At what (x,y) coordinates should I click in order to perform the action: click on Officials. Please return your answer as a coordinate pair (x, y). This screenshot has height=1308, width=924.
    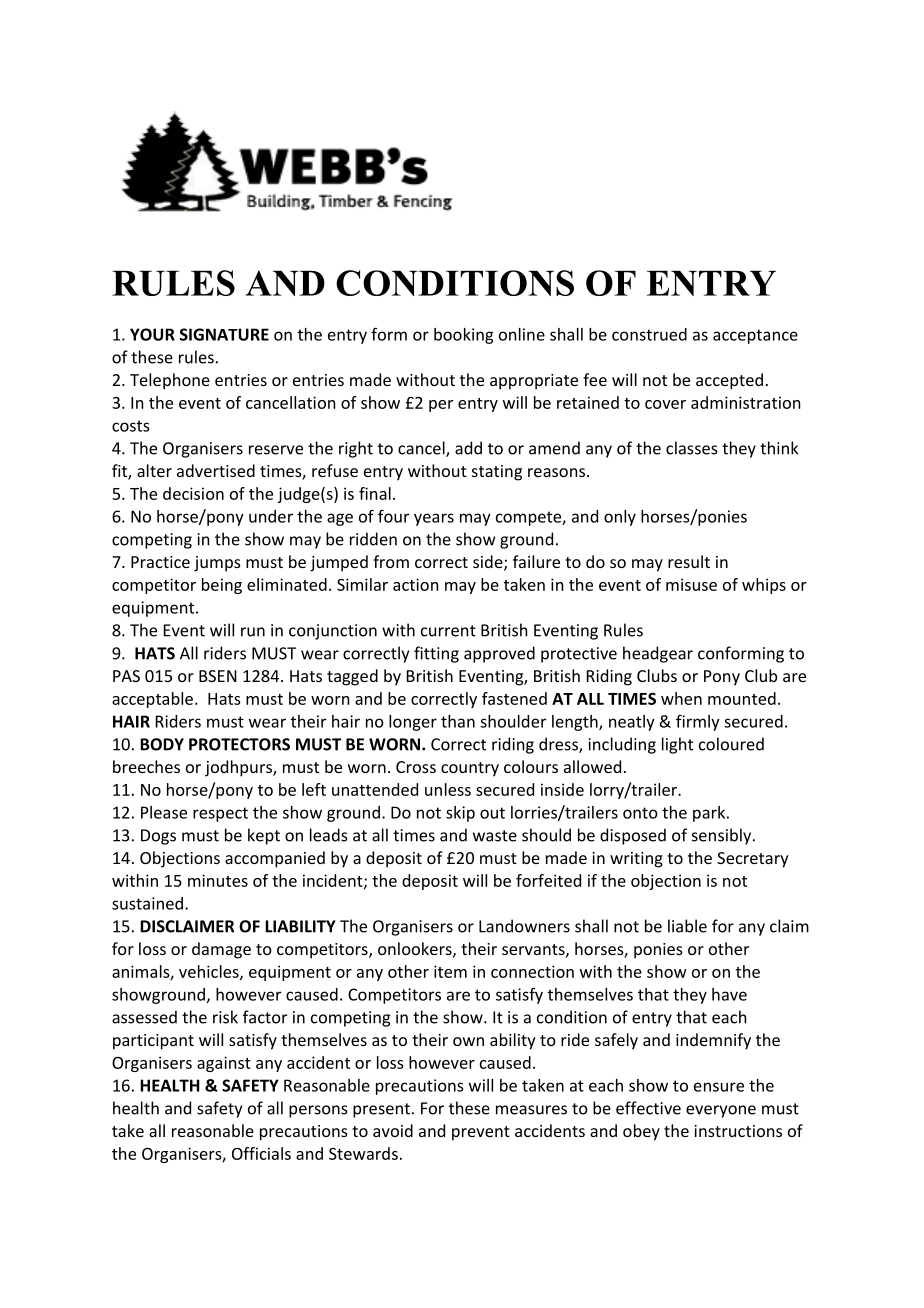
    Looking at the image, I should click on (261, 1153).
